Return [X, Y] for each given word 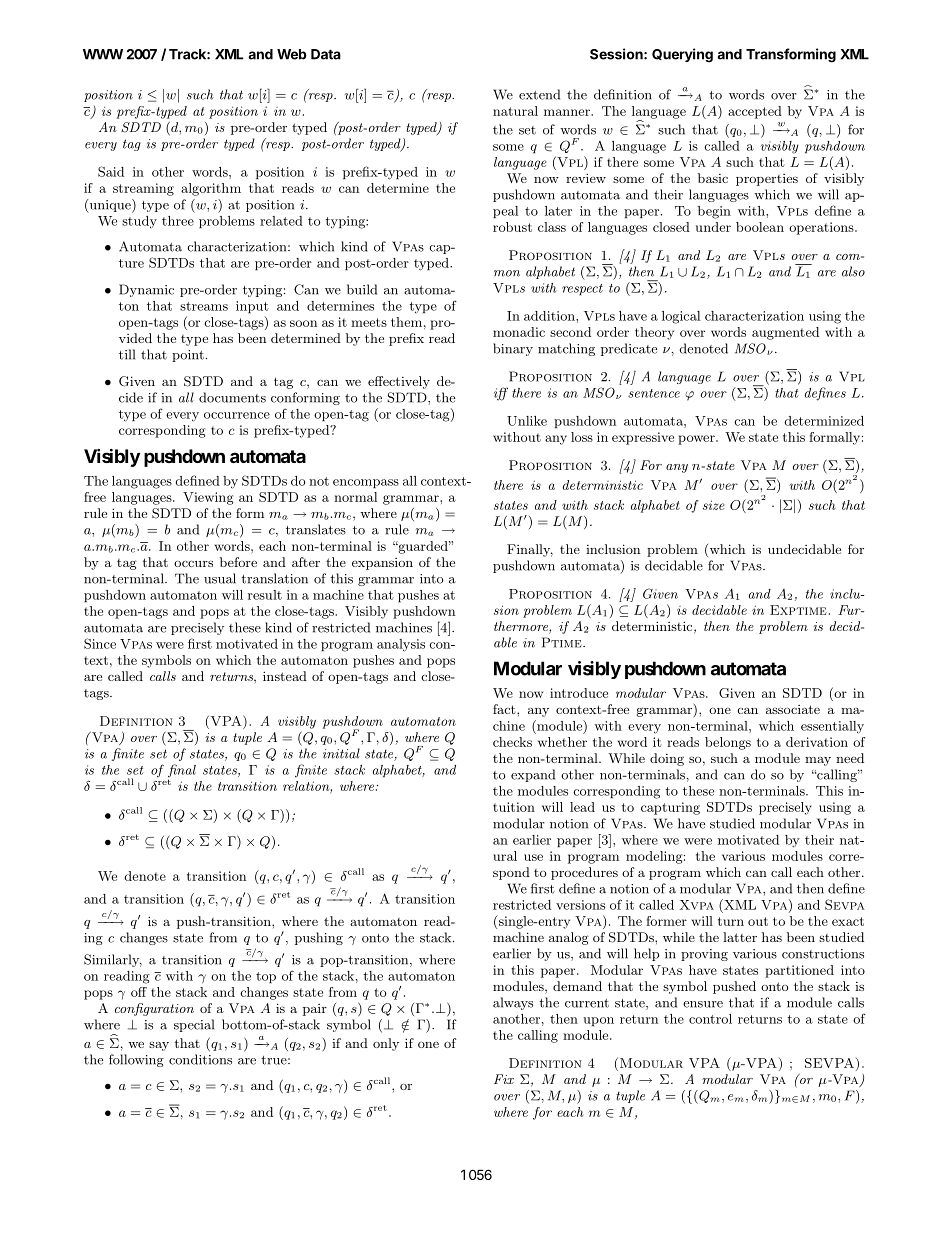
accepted [755, 112]
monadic [519, 332]
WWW [103, 54]
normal [355, 497]
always [513, 1003]
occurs [193, 563]
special [194, 1025]
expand [533, 775]
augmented [785, 333]
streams [204, 306]
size [714, 505]
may [818, 761]
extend [539, 94]
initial [341, 753]
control [710, 1019]
